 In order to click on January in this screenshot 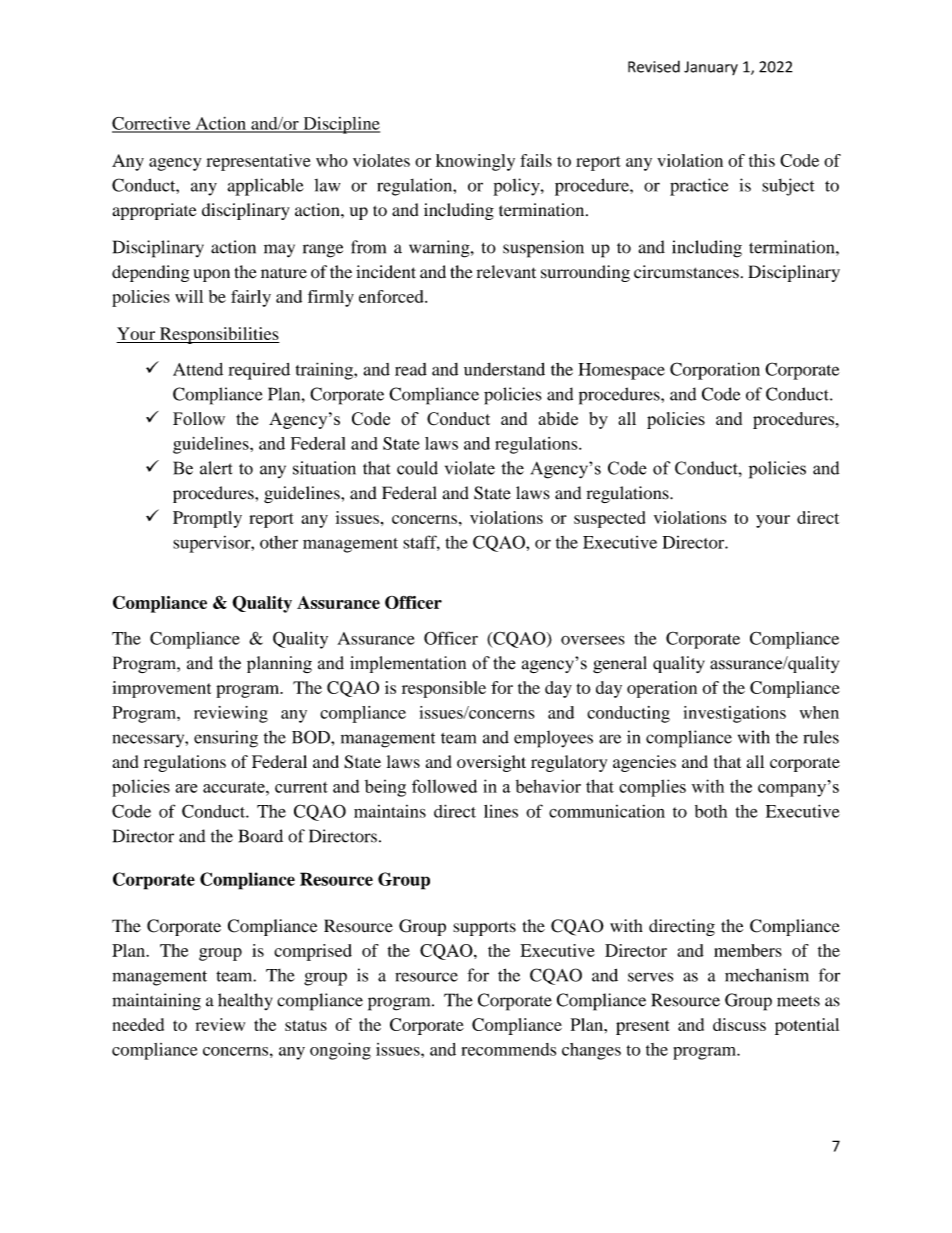, I will do `click(711, 68)`.
